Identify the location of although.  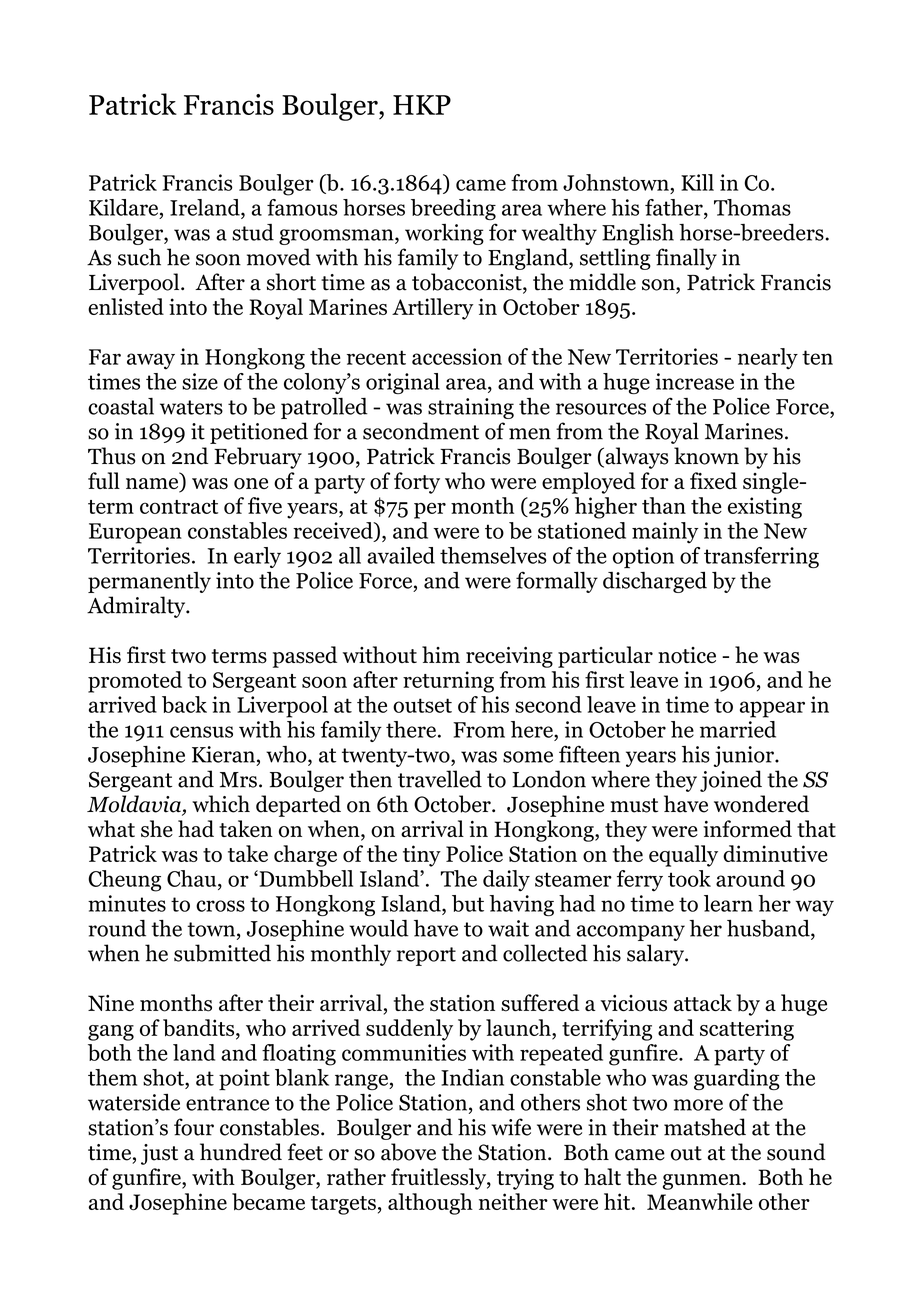
(430, 1204).
